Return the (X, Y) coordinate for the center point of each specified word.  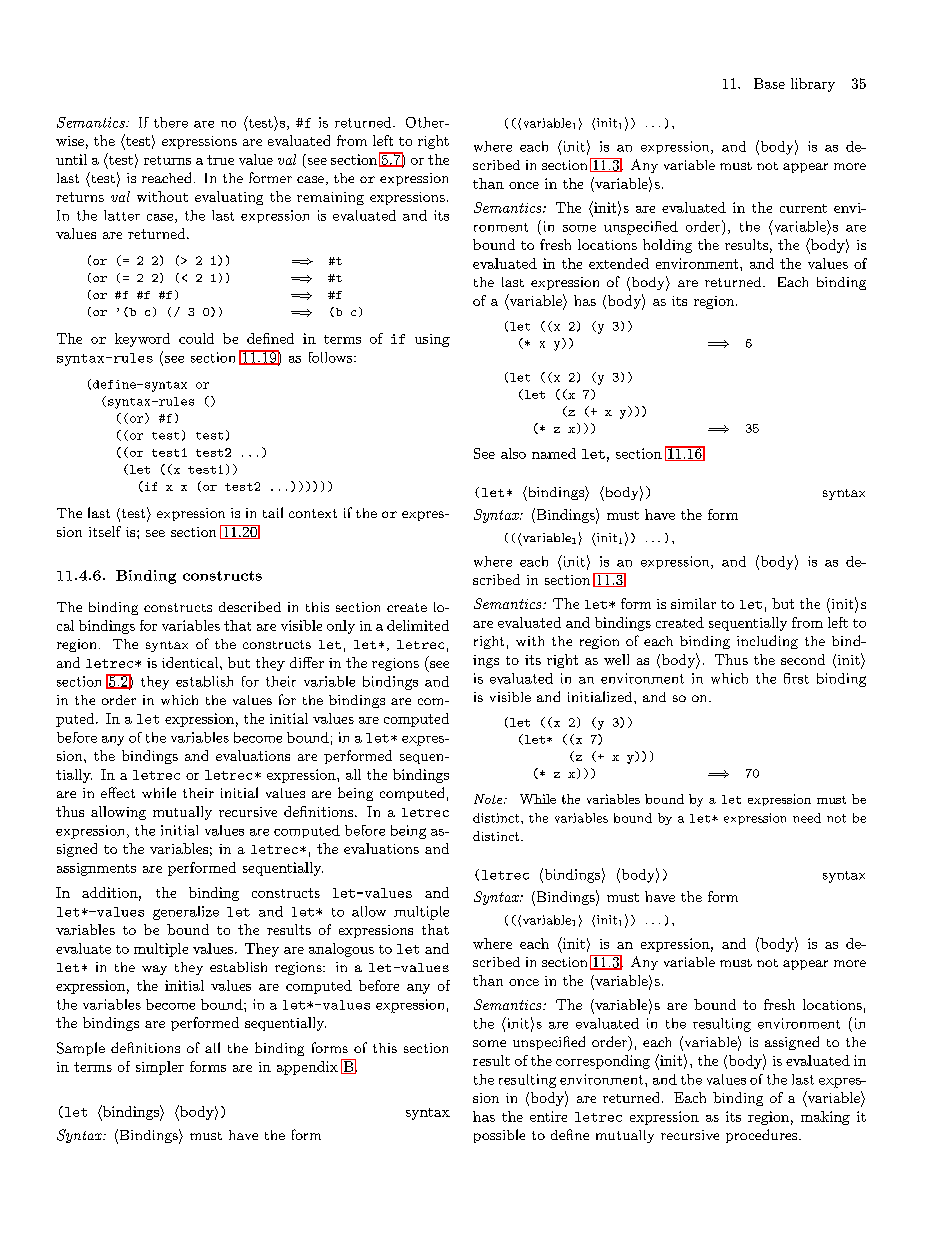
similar (693, 603)
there (171, 122)
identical (191, 662)
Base (769, 83)
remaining (330, 198)
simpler (160, 1068)
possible (499, 1136)
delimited (418, 625)
